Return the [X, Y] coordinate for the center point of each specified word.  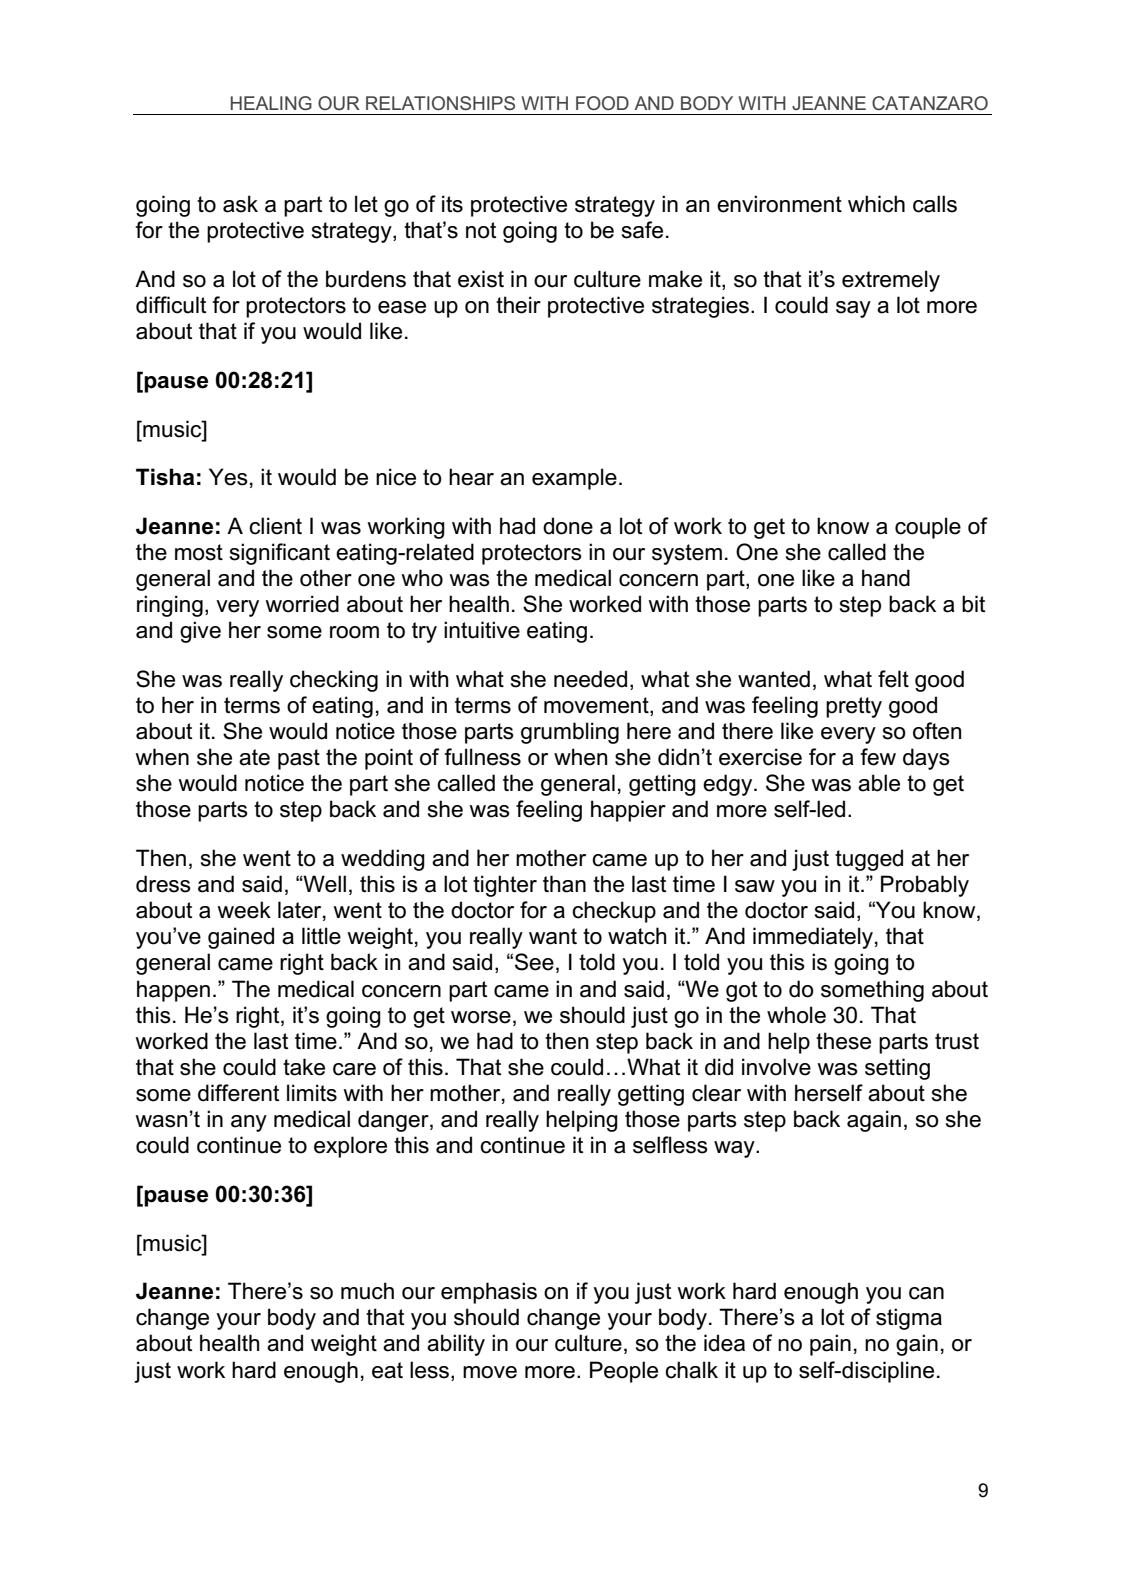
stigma [909, 1319]
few [878, 757]
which [876, 204]
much [367, 1291]
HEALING [271, 103]
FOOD [602, 103]
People [624, 1372]
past [299, 759]
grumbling [570, 733]
